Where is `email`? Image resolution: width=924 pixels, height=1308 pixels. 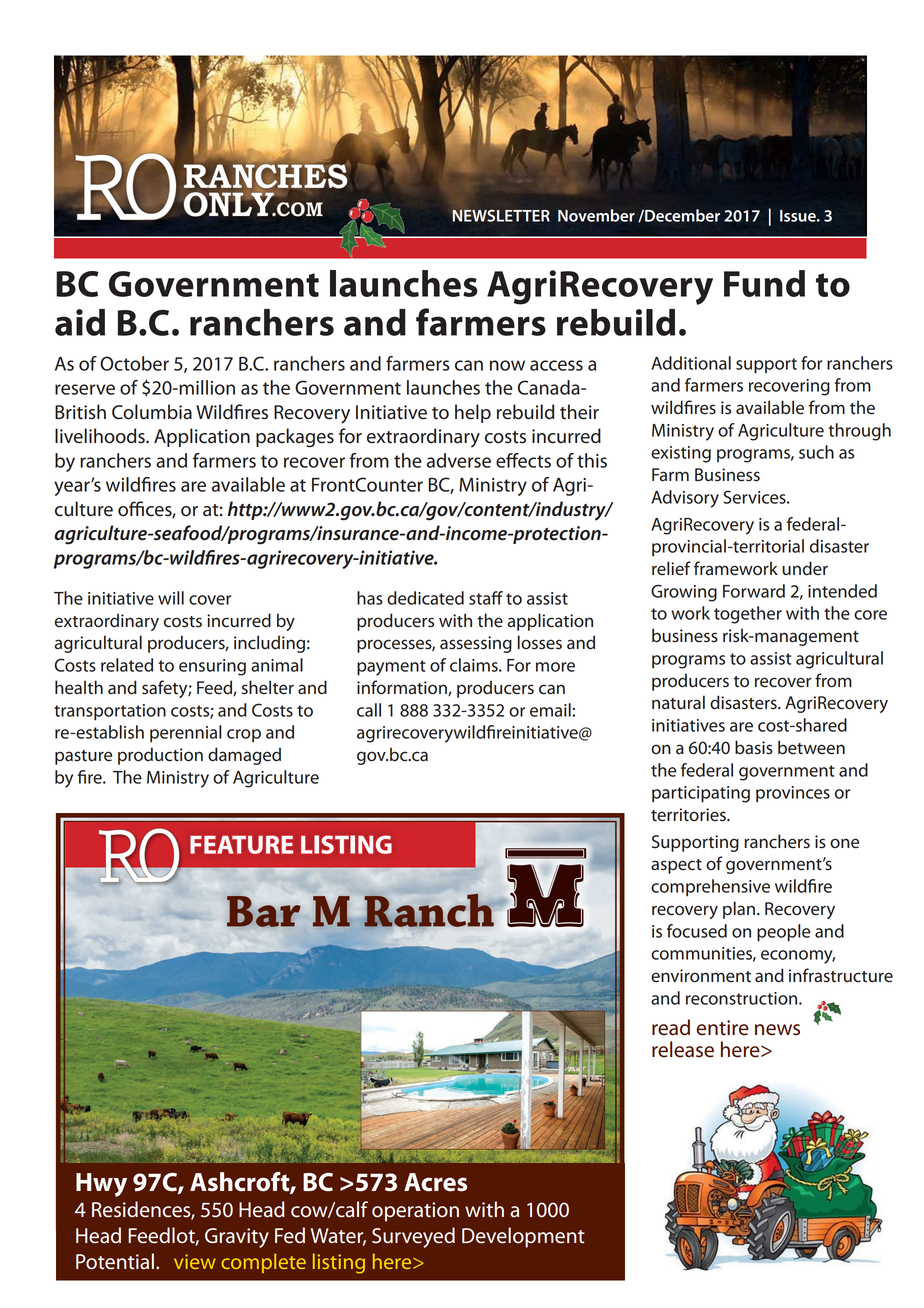 email is located at coordinates (550, 710).
